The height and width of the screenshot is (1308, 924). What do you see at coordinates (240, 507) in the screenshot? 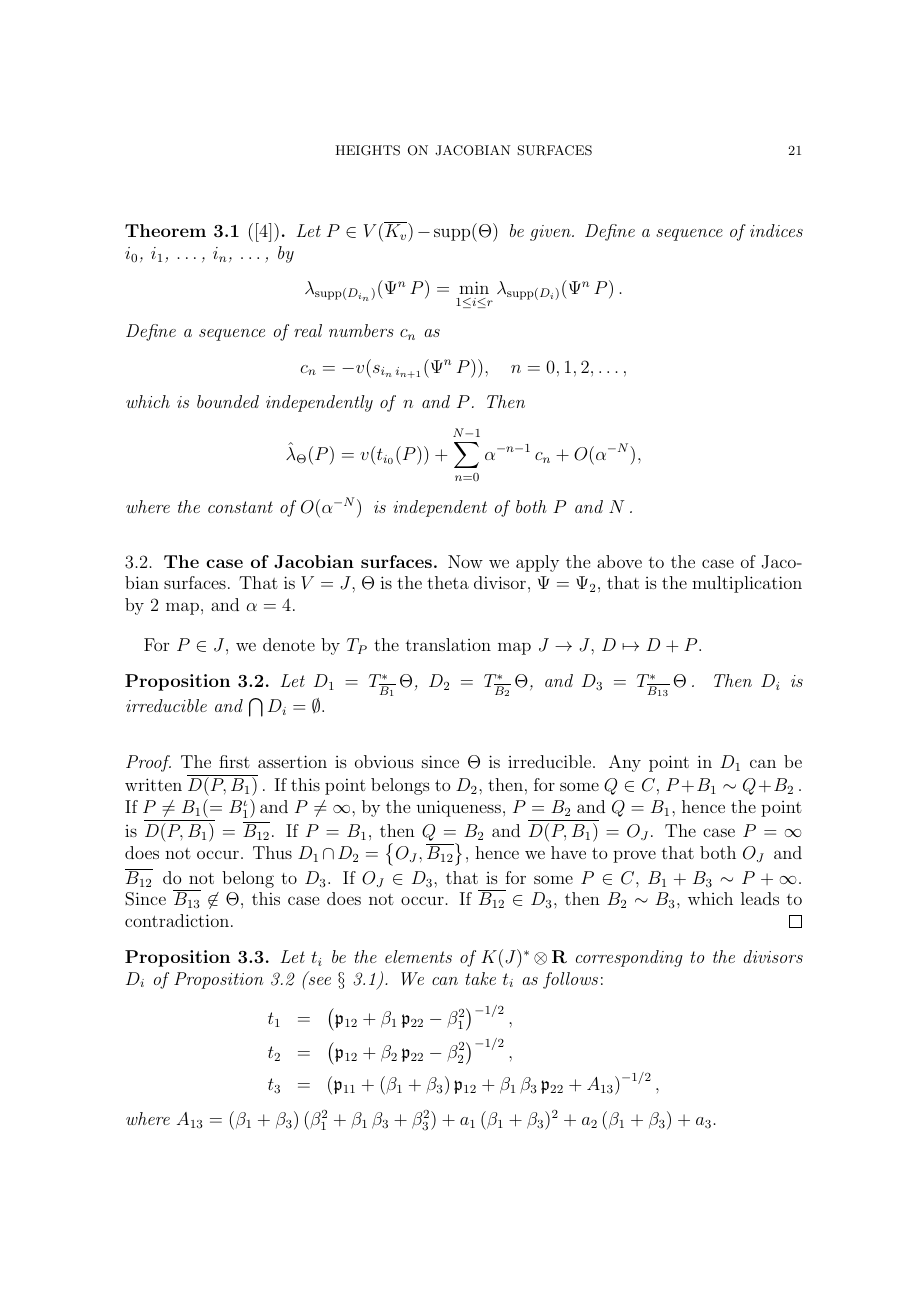
I see `constant` at bounding box center [240, 507].
